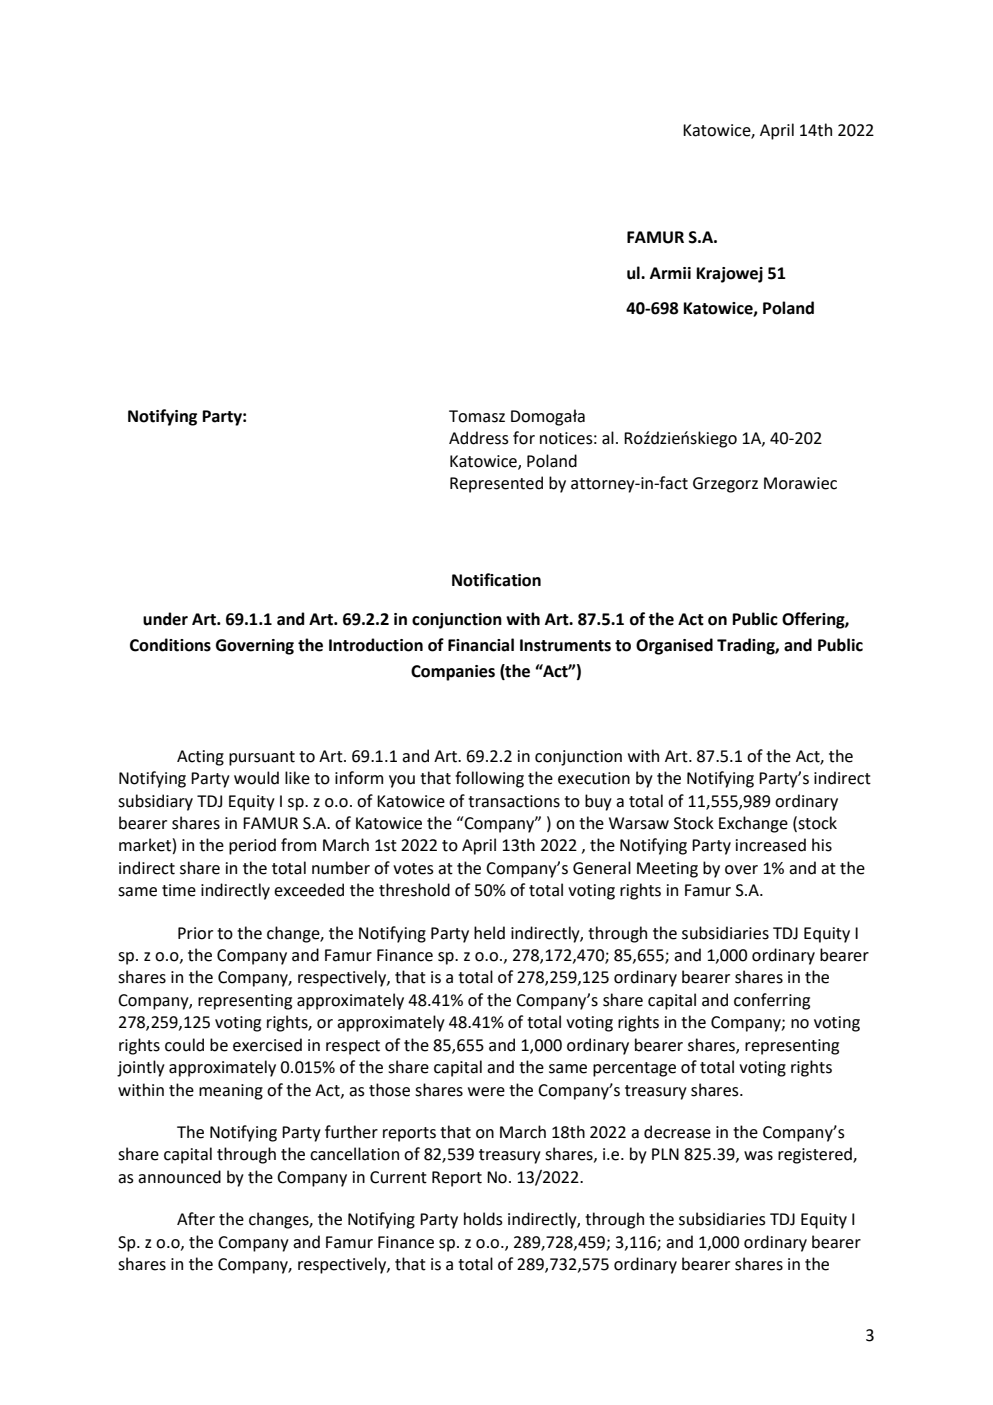 The height and width of the page is (1405, 993). What do you see at coordinates (725, 485) in the page?
I see `Grzegorz` at bounding box center [725, 485].
